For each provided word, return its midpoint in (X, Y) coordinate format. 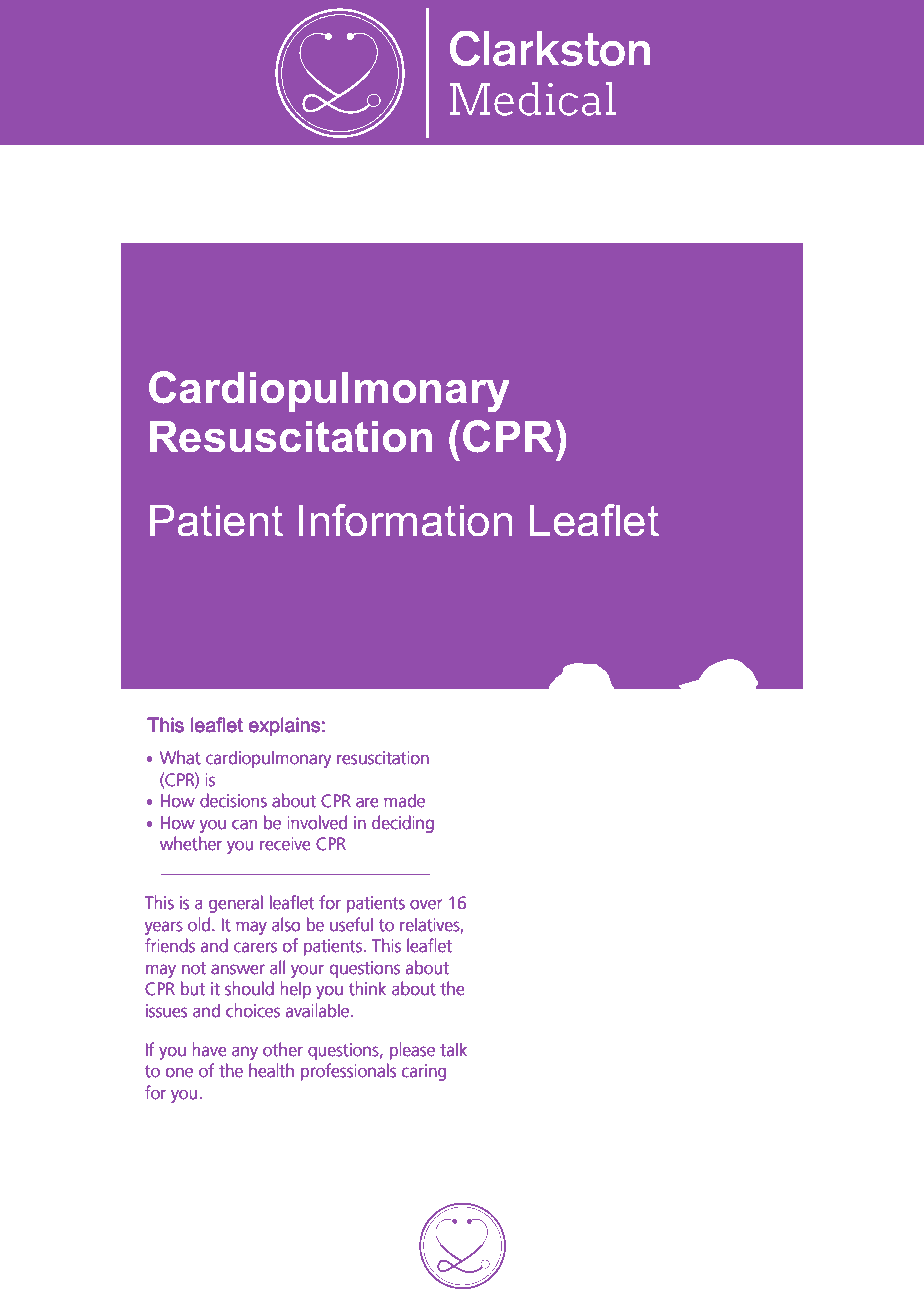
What (180, 757)
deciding (403, 824)
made (405, 800)
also (286, 924)
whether (191, 843)
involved (317, 822)
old (199, 924)
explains (284, 727)
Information (405, 520)
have (209, 1049)
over (426, 904)
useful (351, 924)
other (283, 1049)
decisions (233, 800)
